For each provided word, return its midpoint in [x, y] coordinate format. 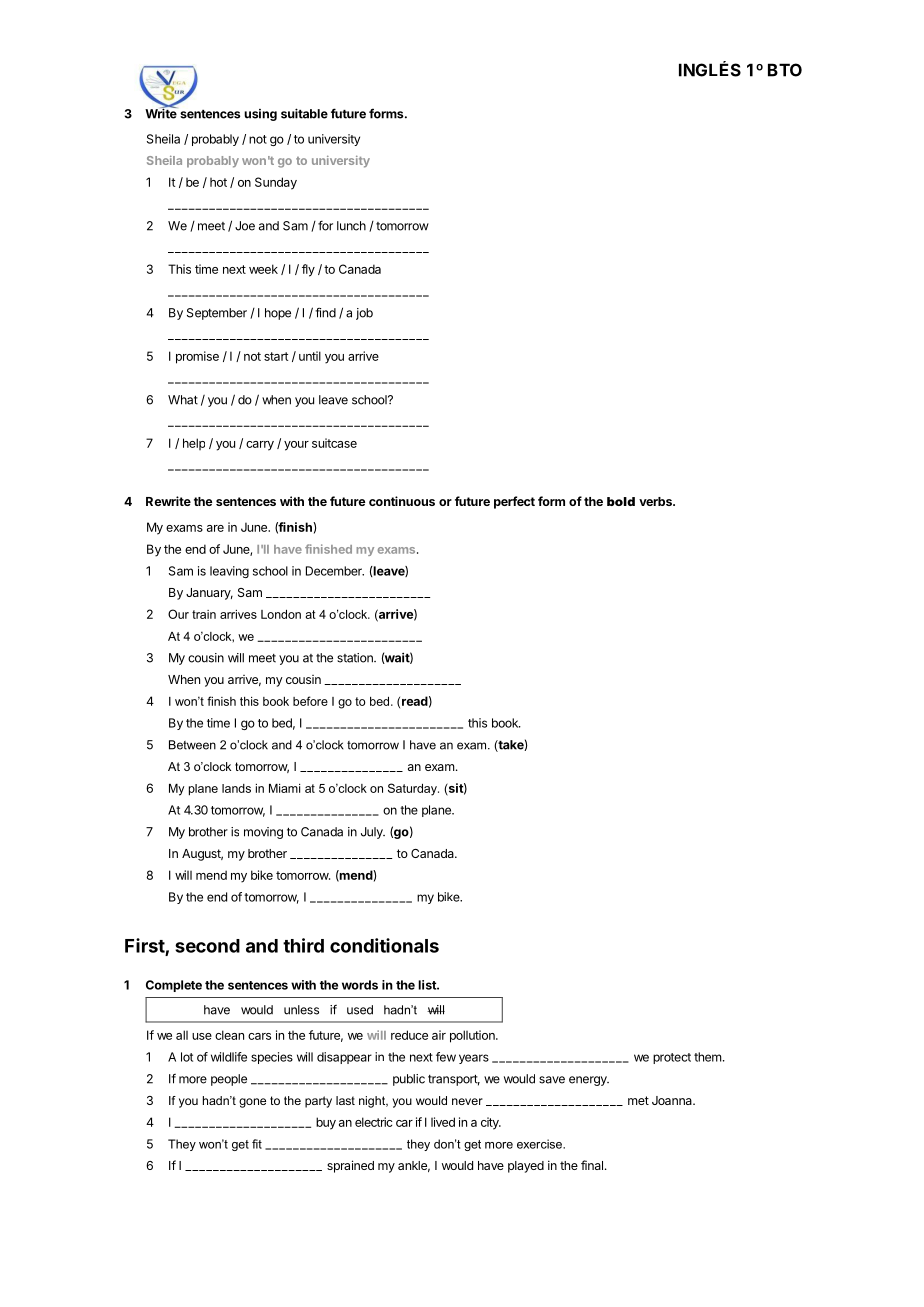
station [356, 658]
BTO [785, 70]
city [491, 1123]
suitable [304, 113]
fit [257, 1144]
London [281, 614]
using [260, 115]
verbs [656, 501]
